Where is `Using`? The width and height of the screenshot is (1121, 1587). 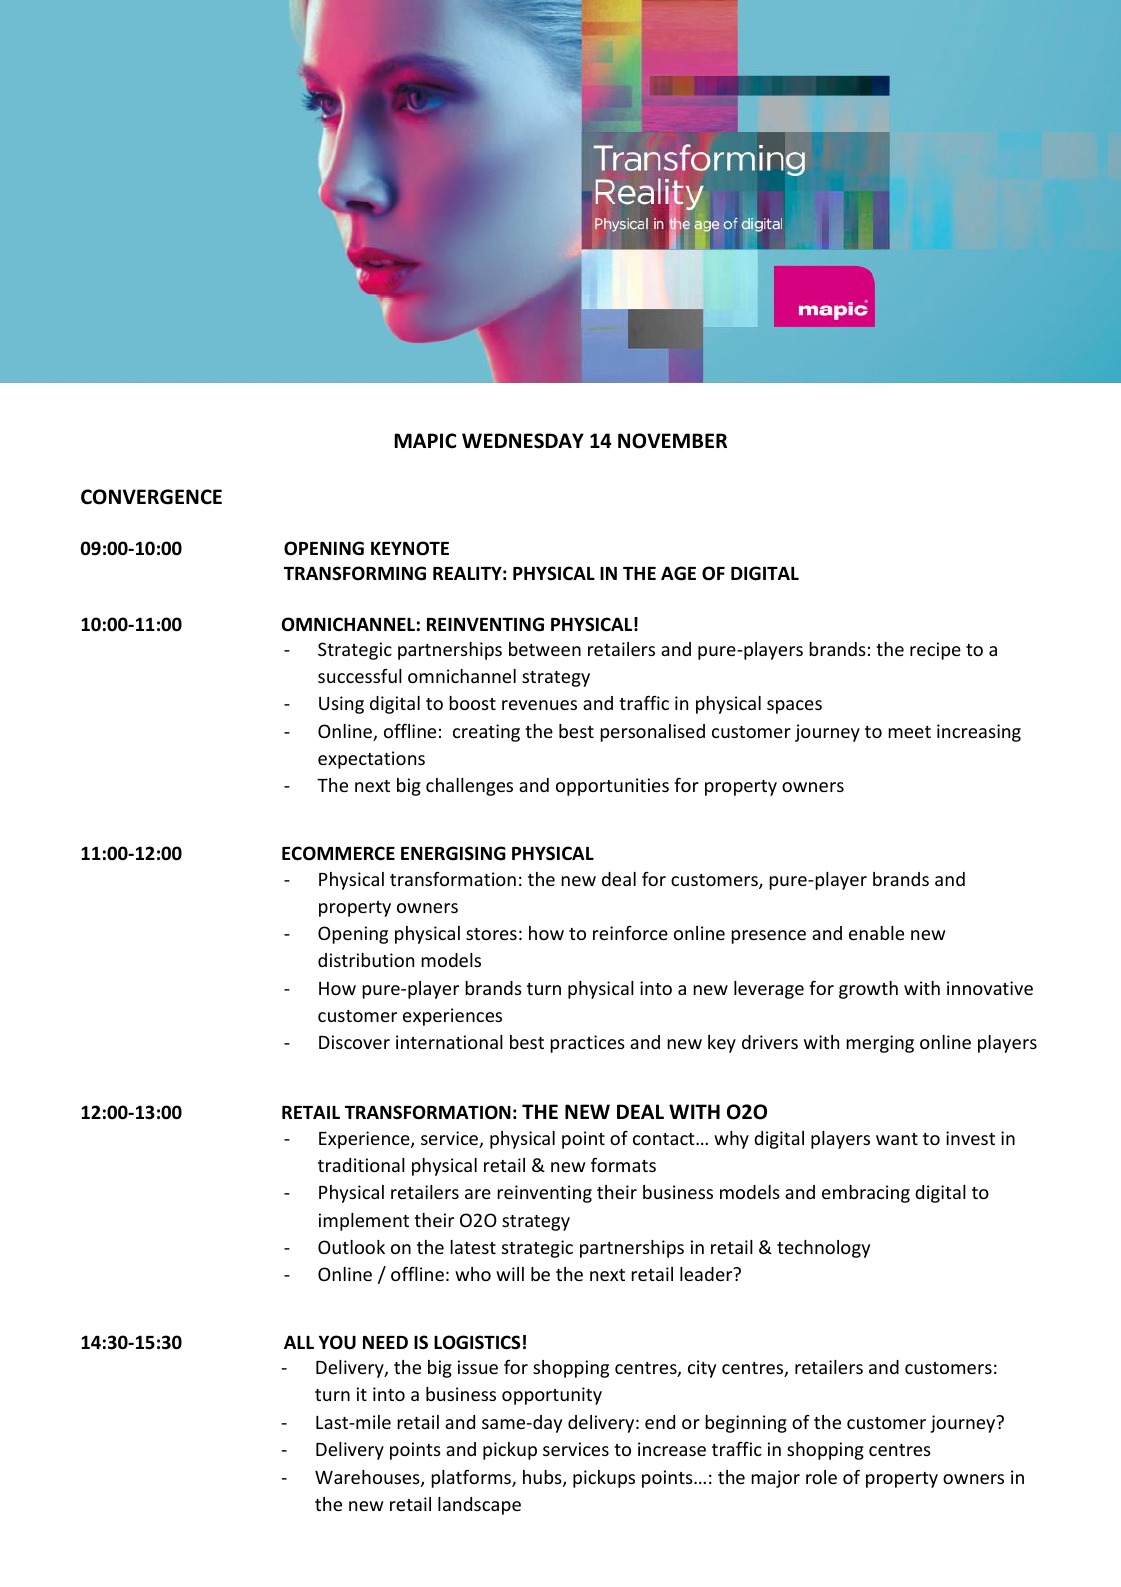 Using is located at coordinates (341, 705).
